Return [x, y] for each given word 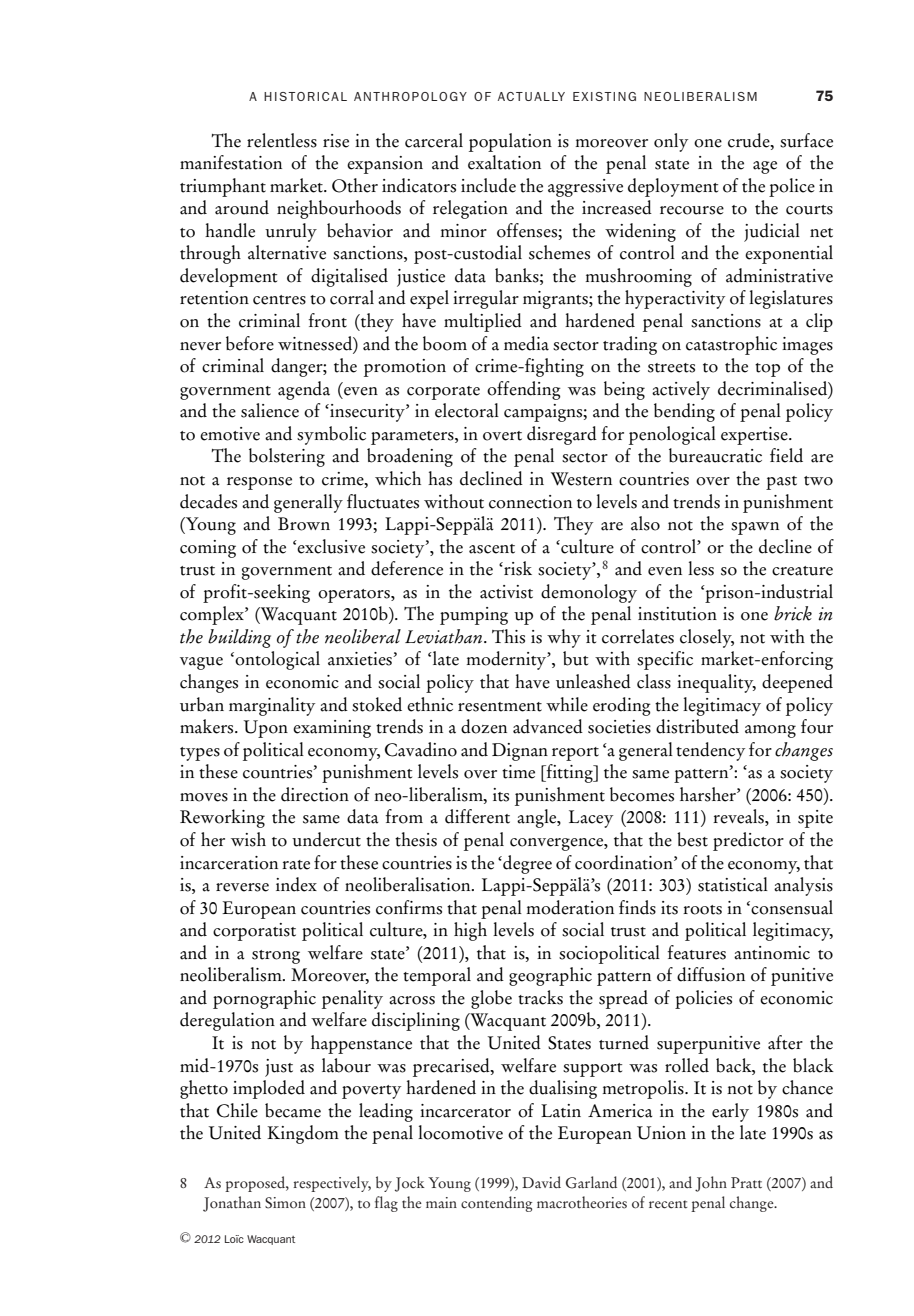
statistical [733, 884]
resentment [500, 707]
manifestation [231, 162]
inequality [716, 683]
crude [750, 140]
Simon [285, 1203]
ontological [277, 660]
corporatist [254, 932]
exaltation [504, 162]
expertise [755, 436]
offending [524, 390]
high [470, 931]
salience [270, 410]
